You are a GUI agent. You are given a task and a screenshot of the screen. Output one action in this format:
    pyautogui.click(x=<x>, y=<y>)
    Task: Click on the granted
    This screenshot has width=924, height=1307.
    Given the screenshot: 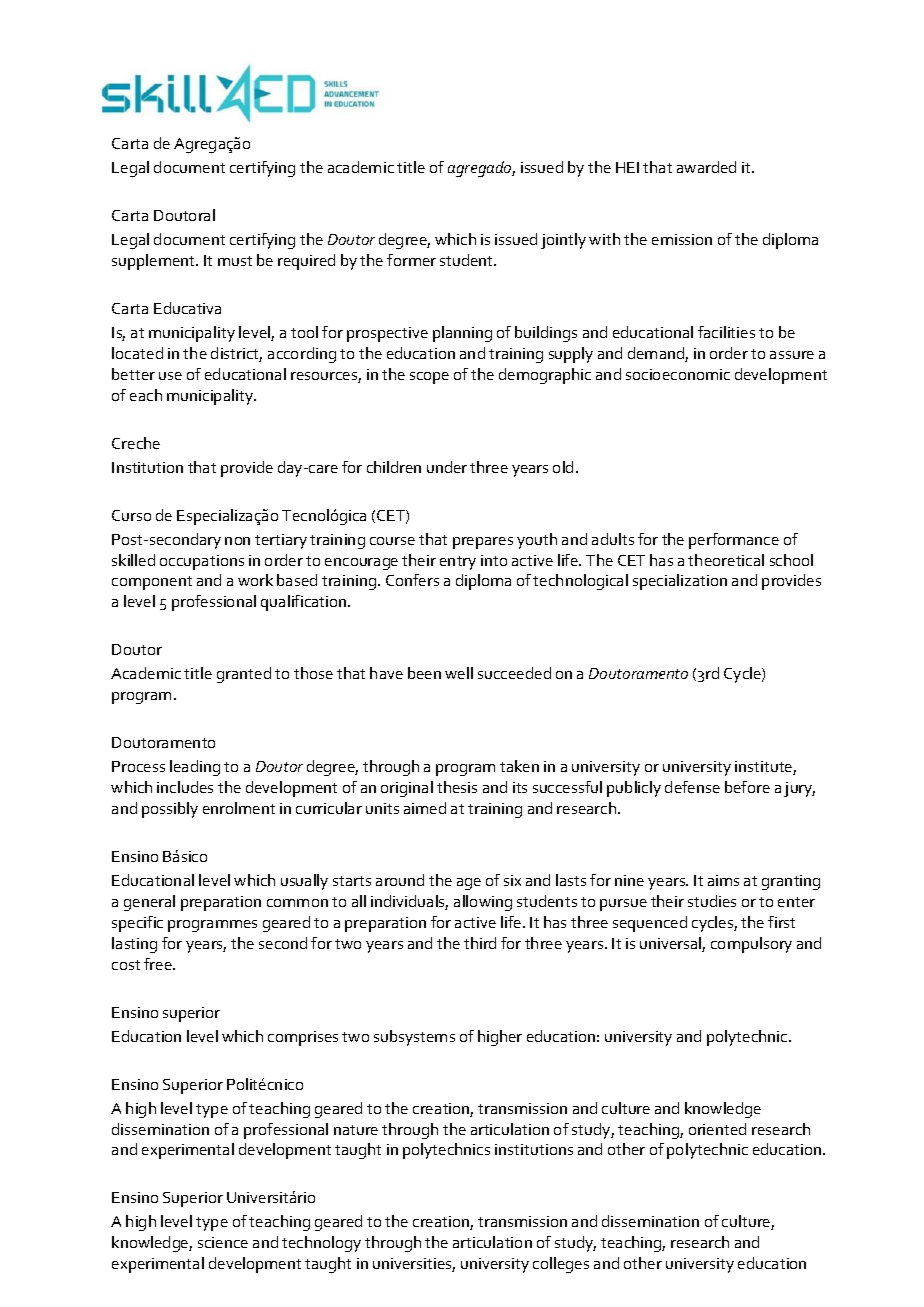 What is the action you would take?
    pyautogui.click(x=244, y=675)
